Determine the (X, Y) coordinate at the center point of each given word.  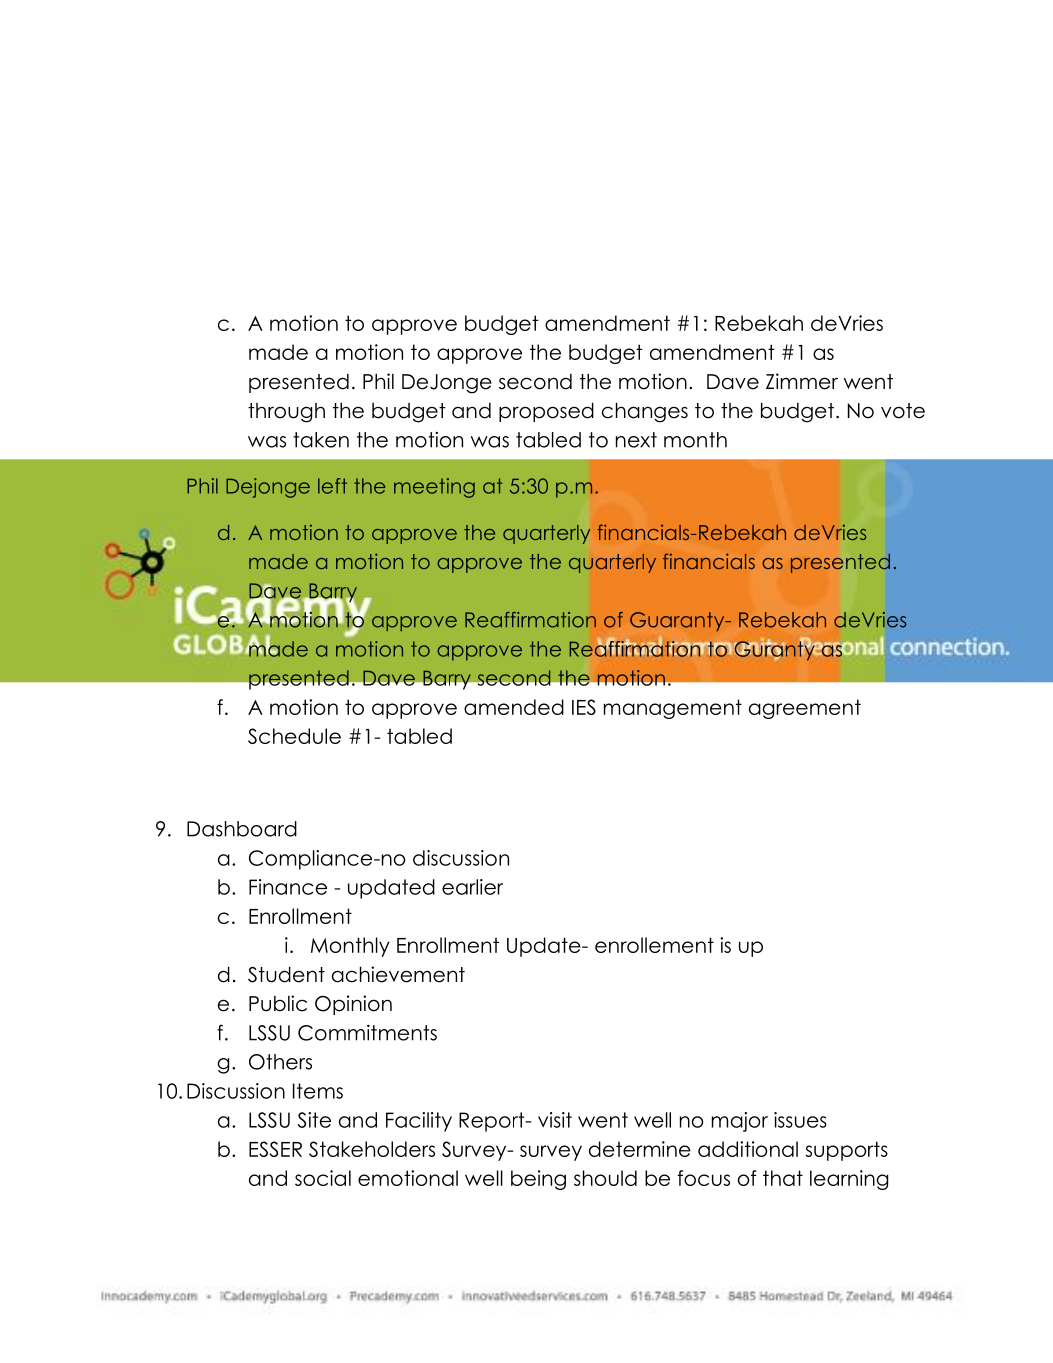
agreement (805, 709)
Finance (288, 887)
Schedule (294, 736)
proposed (546, 412)
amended (514, 707)
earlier (472, 887)
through (286, 413)
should (605, 1178)
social (323, 1178)
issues (800, 1120)
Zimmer (802, 381)
